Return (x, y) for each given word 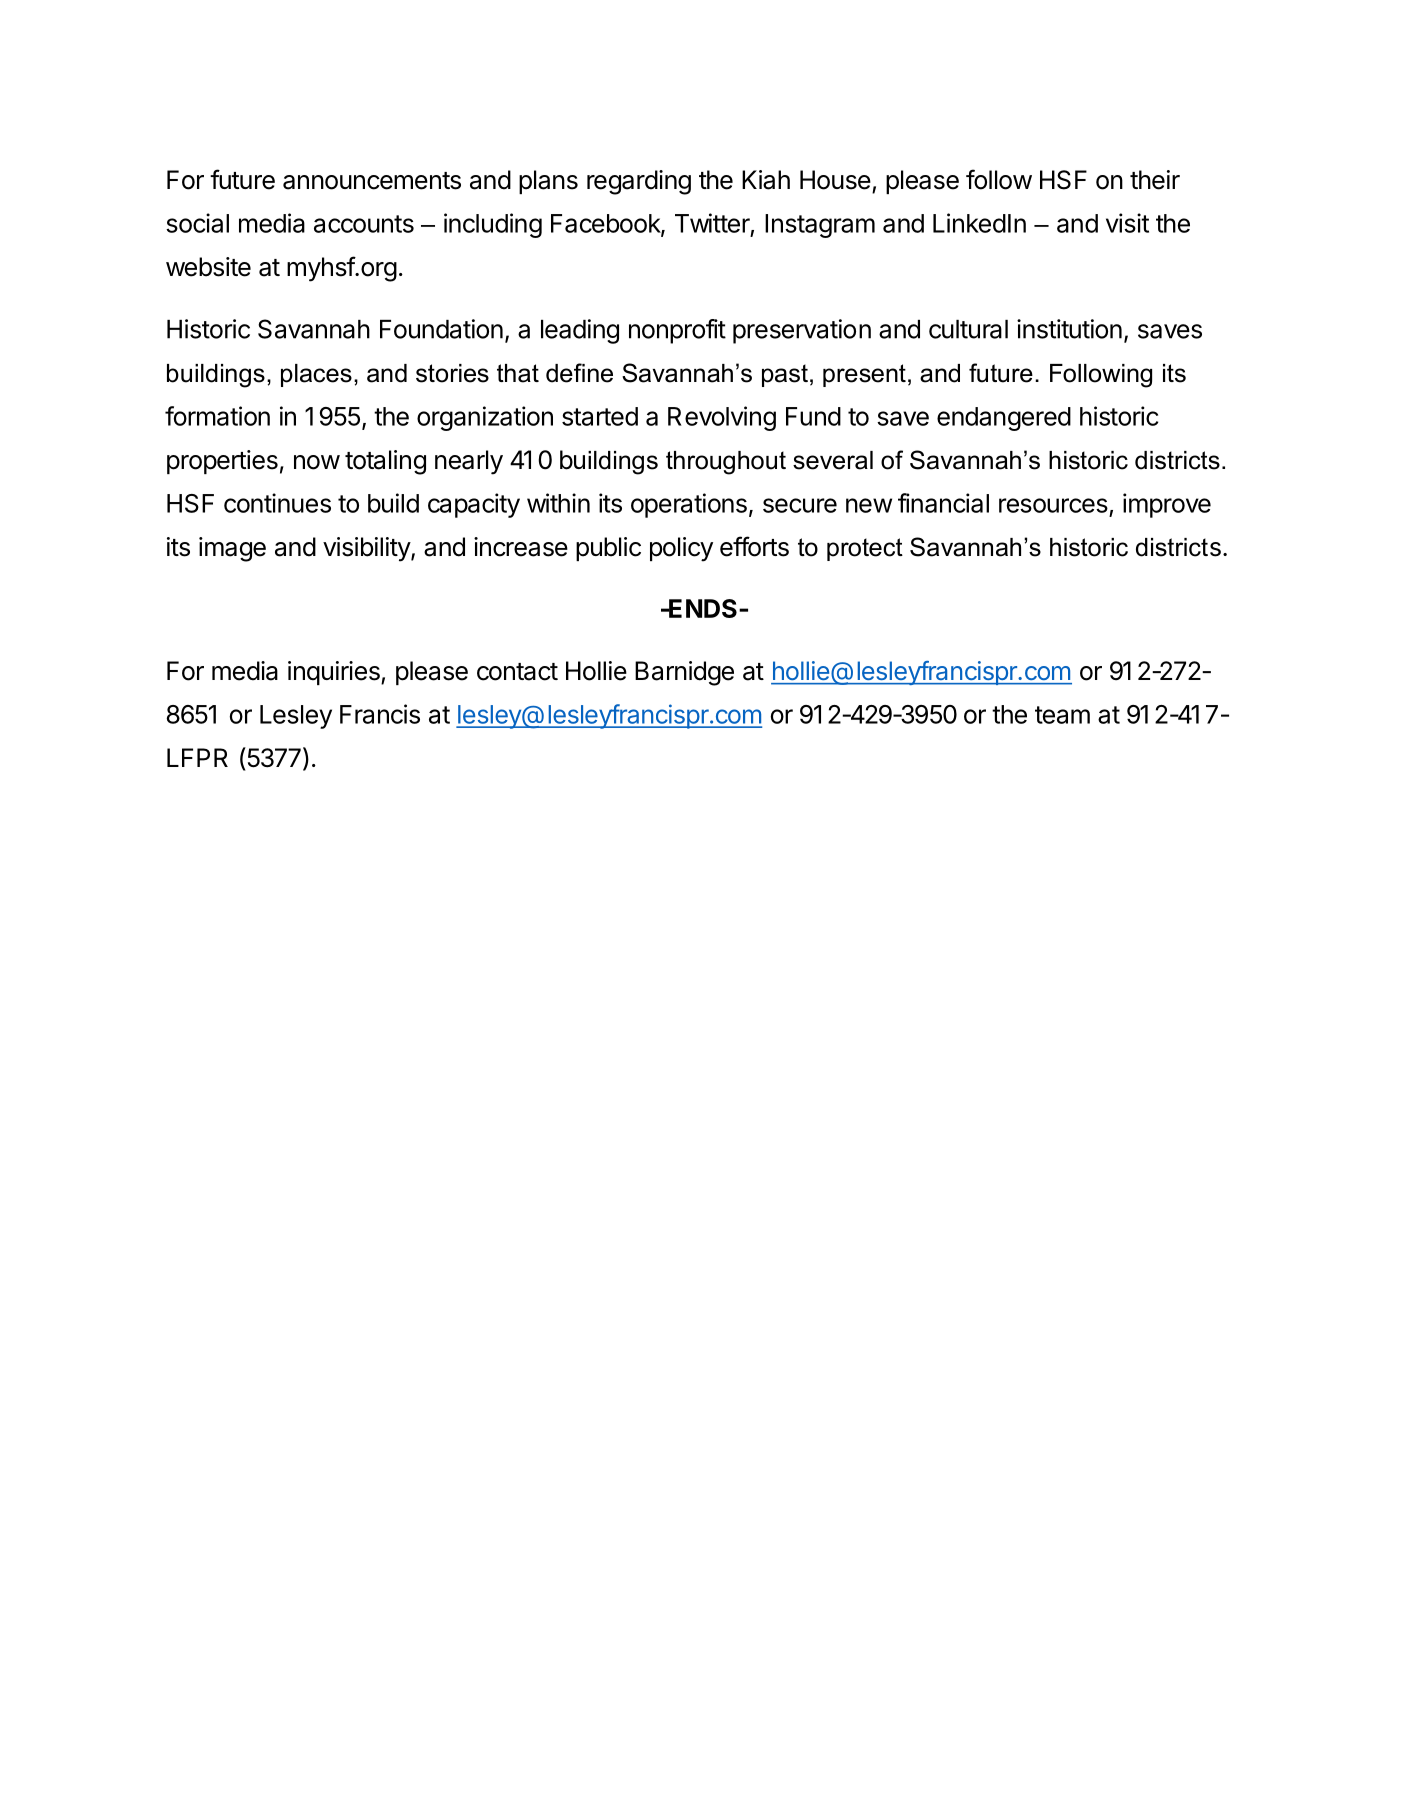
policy (681, 549)
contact (517, 672)
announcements (372, 181)
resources (1053, 505)
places (316, 375)
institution (1069, 329)
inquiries (335, 673)
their (1155, 180)
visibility (367, 549)
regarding (639, 182)
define (579, 373)
